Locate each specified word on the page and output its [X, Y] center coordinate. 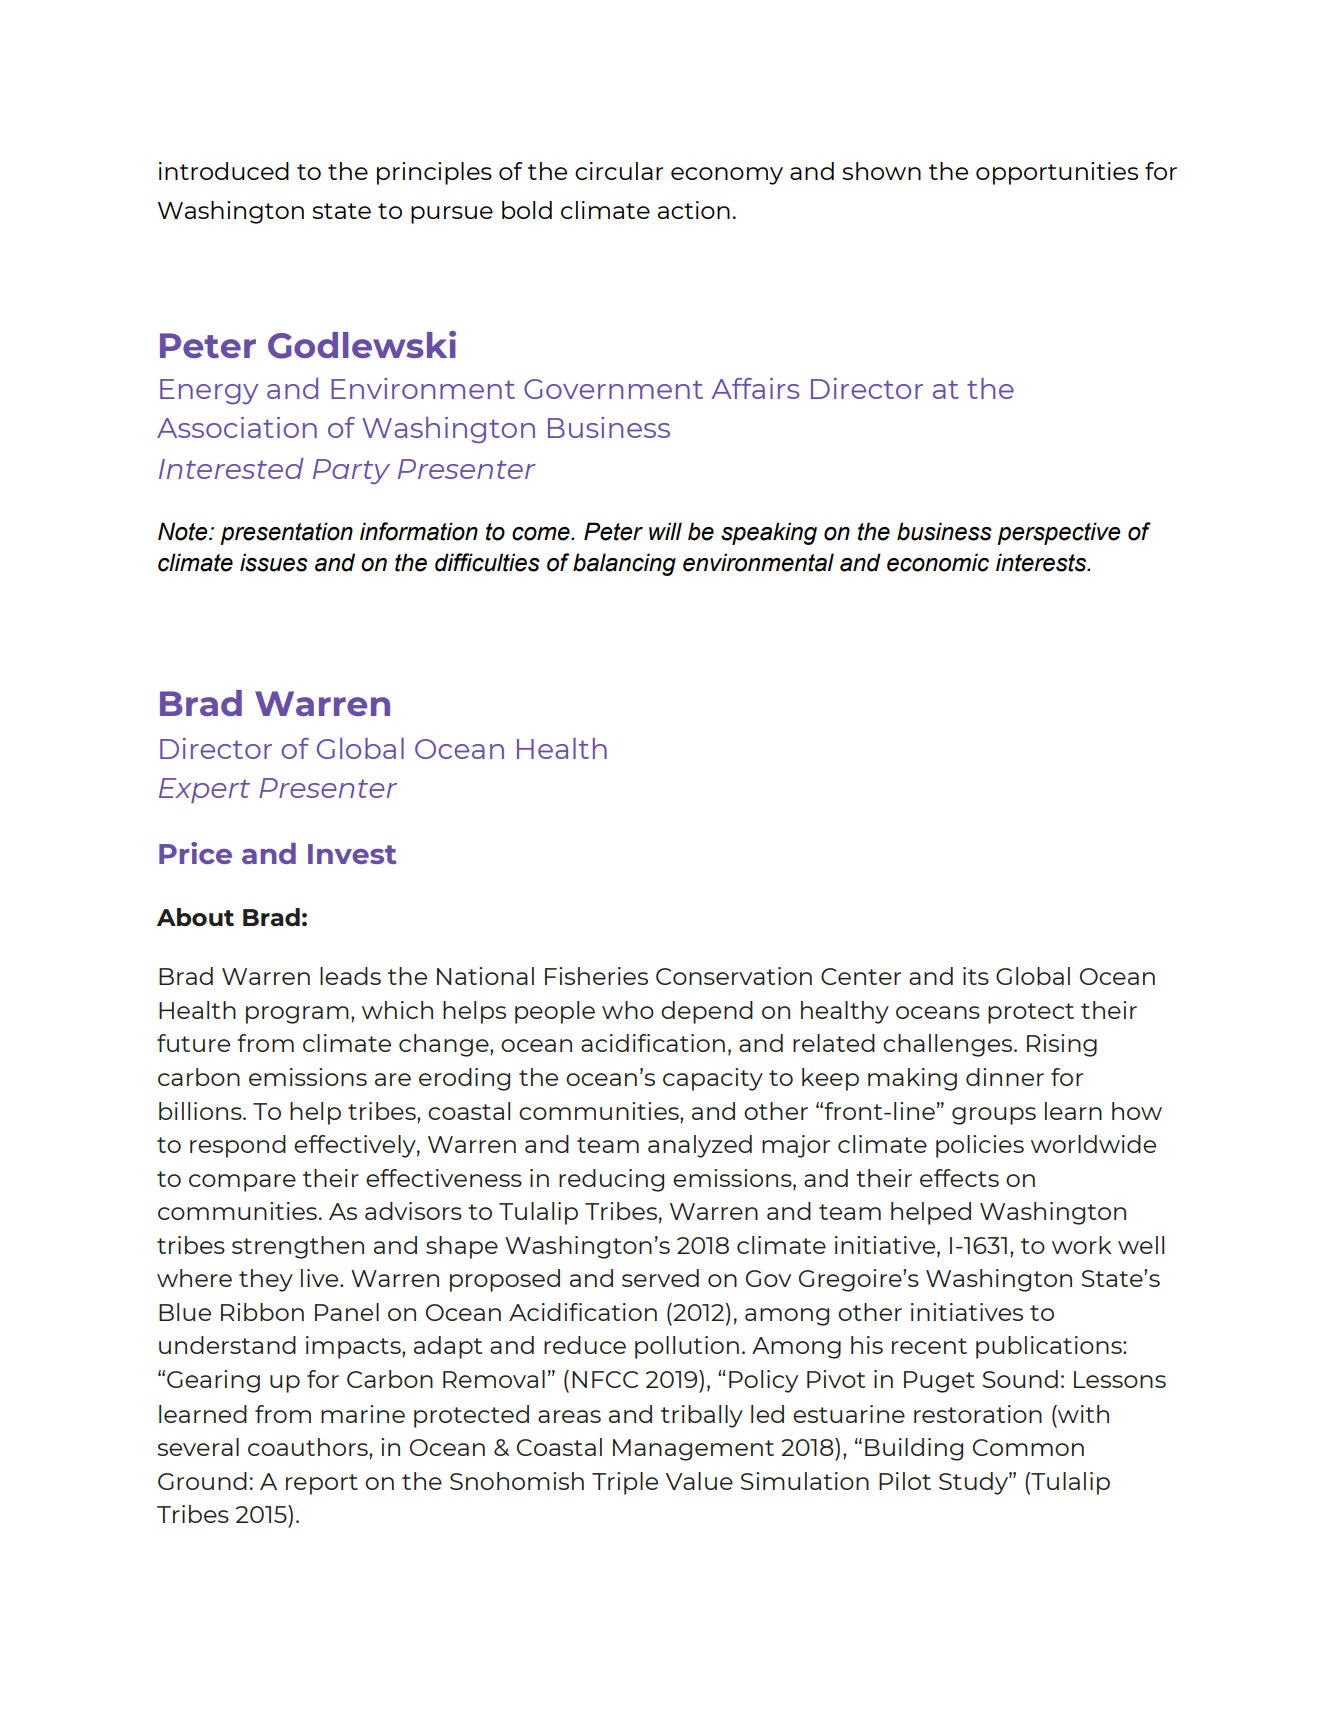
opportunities [1057, 173]
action [694, 210]
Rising [1062, 1045]
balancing [624, 564]
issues [274, 562]
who [628, 1010]
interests [1042, 562]
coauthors [309, 1447]
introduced [224, 171]
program [297, 1015]
